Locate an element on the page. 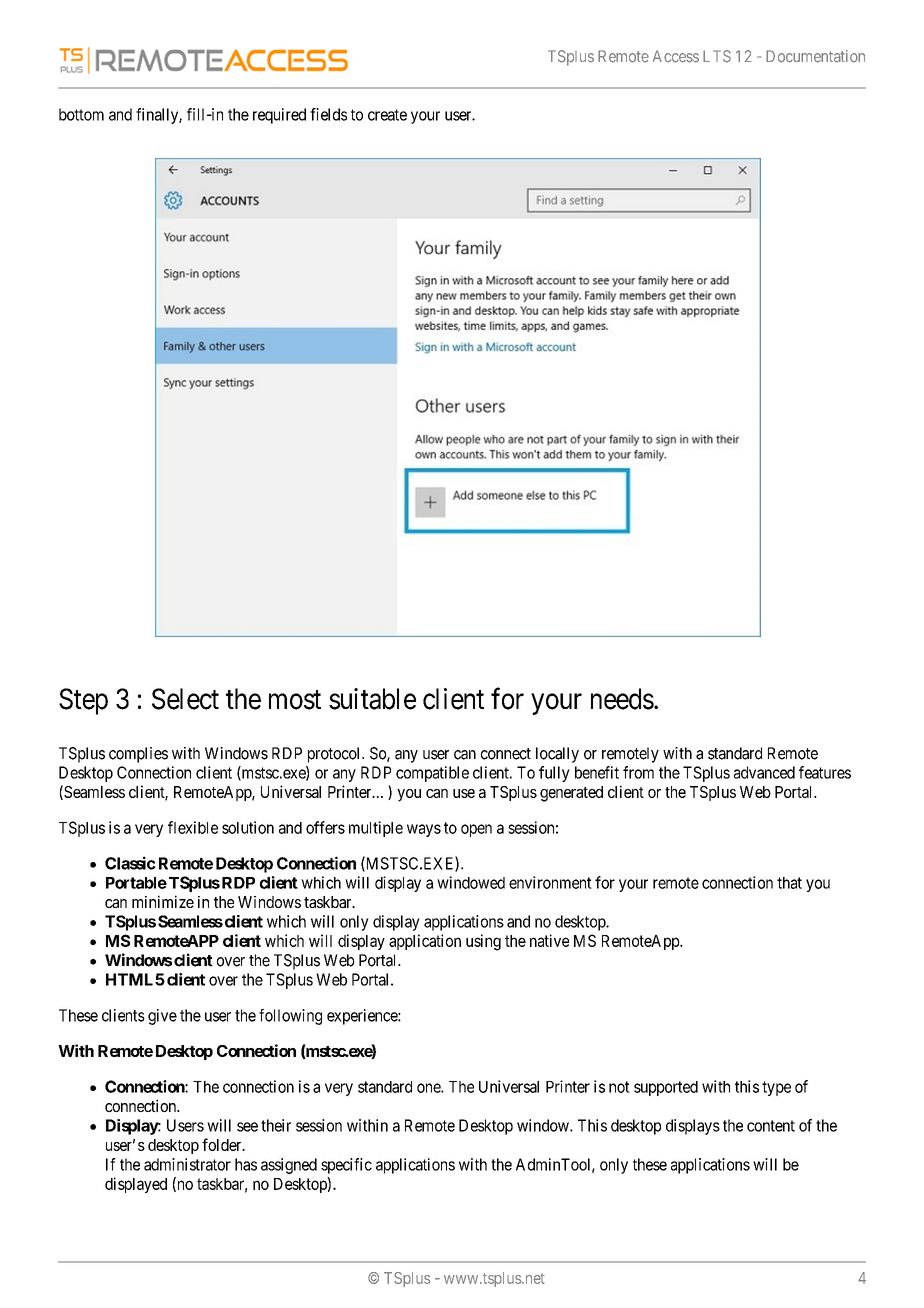 This page has height=1308, width=924. LTS is located at coordinates (717, 56).
